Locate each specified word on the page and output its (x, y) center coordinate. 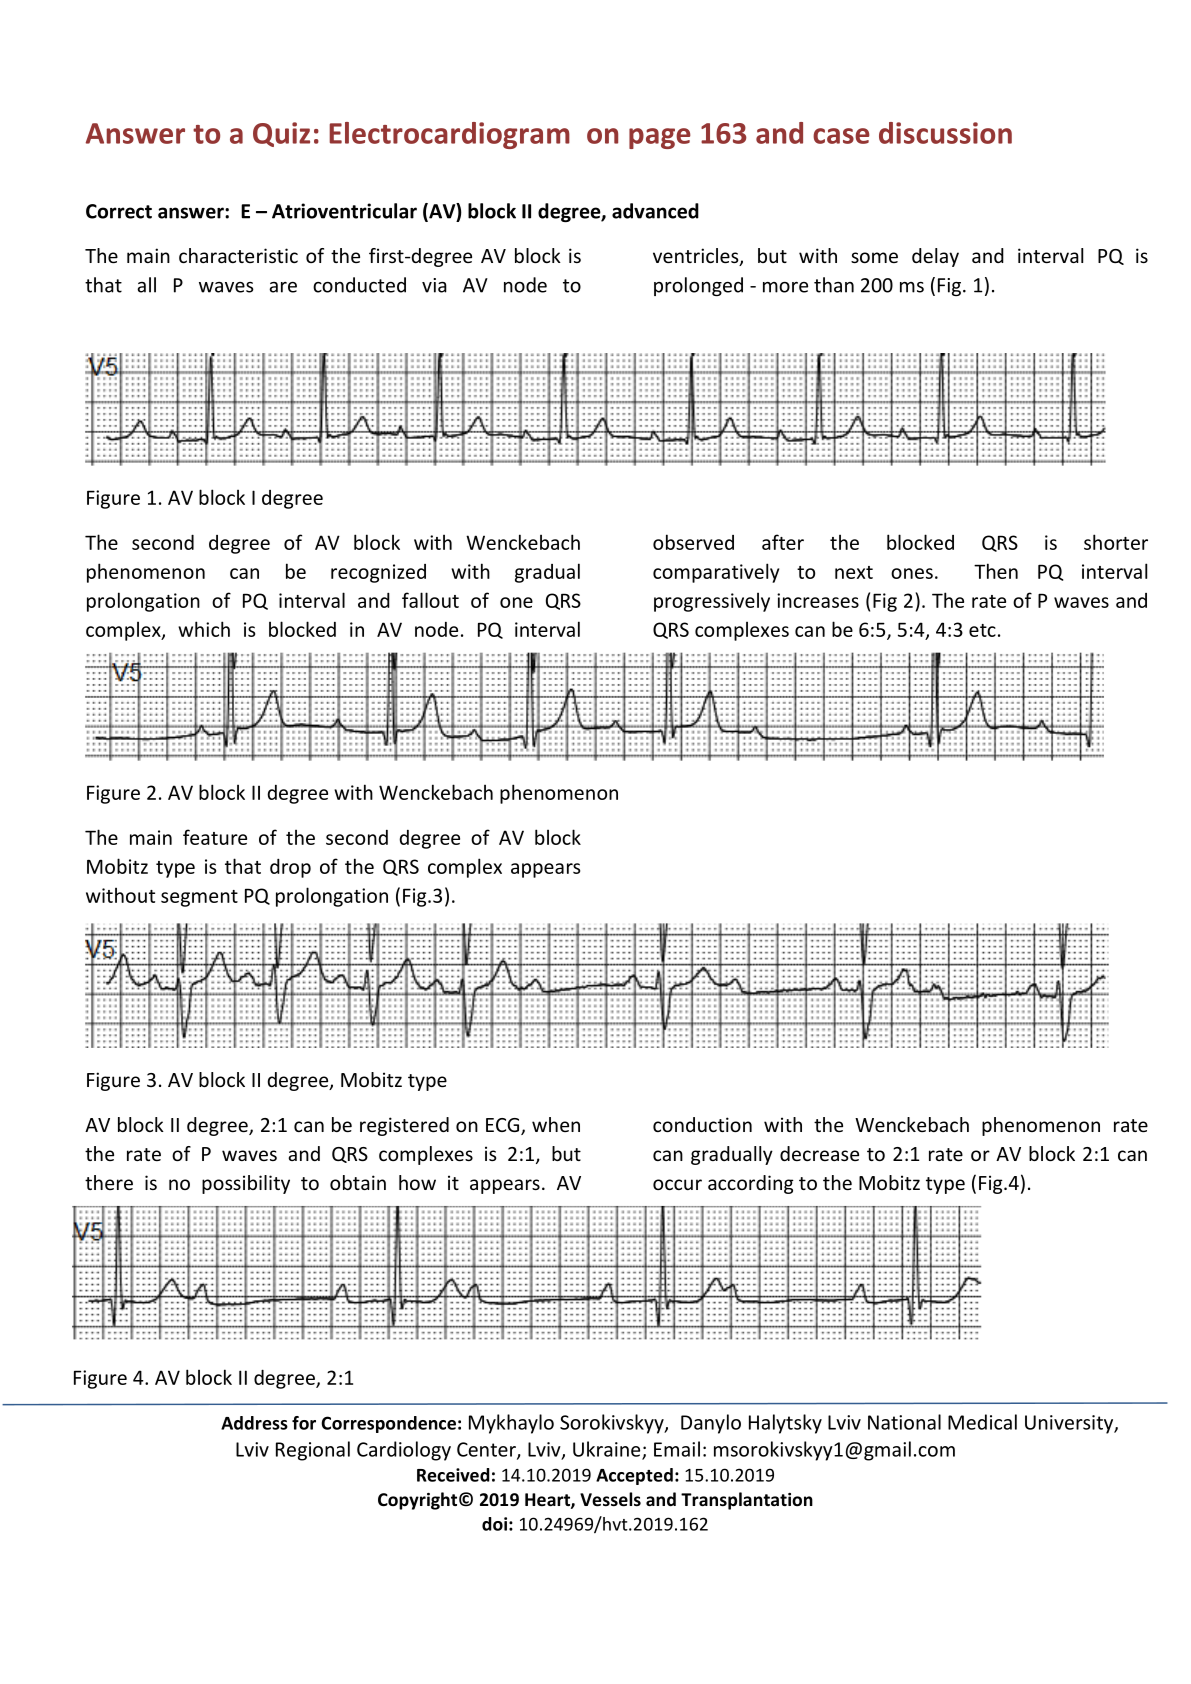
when (556, 1124)
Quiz (281, 134)
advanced (655, 211)
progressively (712, 602)
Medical (982, 1422)
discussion (945, 133)
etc (982, 630)
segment (199, 898)
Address (254, 1423)
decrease (819, 1153)
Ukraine (608, 1450)
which (204, 629)
